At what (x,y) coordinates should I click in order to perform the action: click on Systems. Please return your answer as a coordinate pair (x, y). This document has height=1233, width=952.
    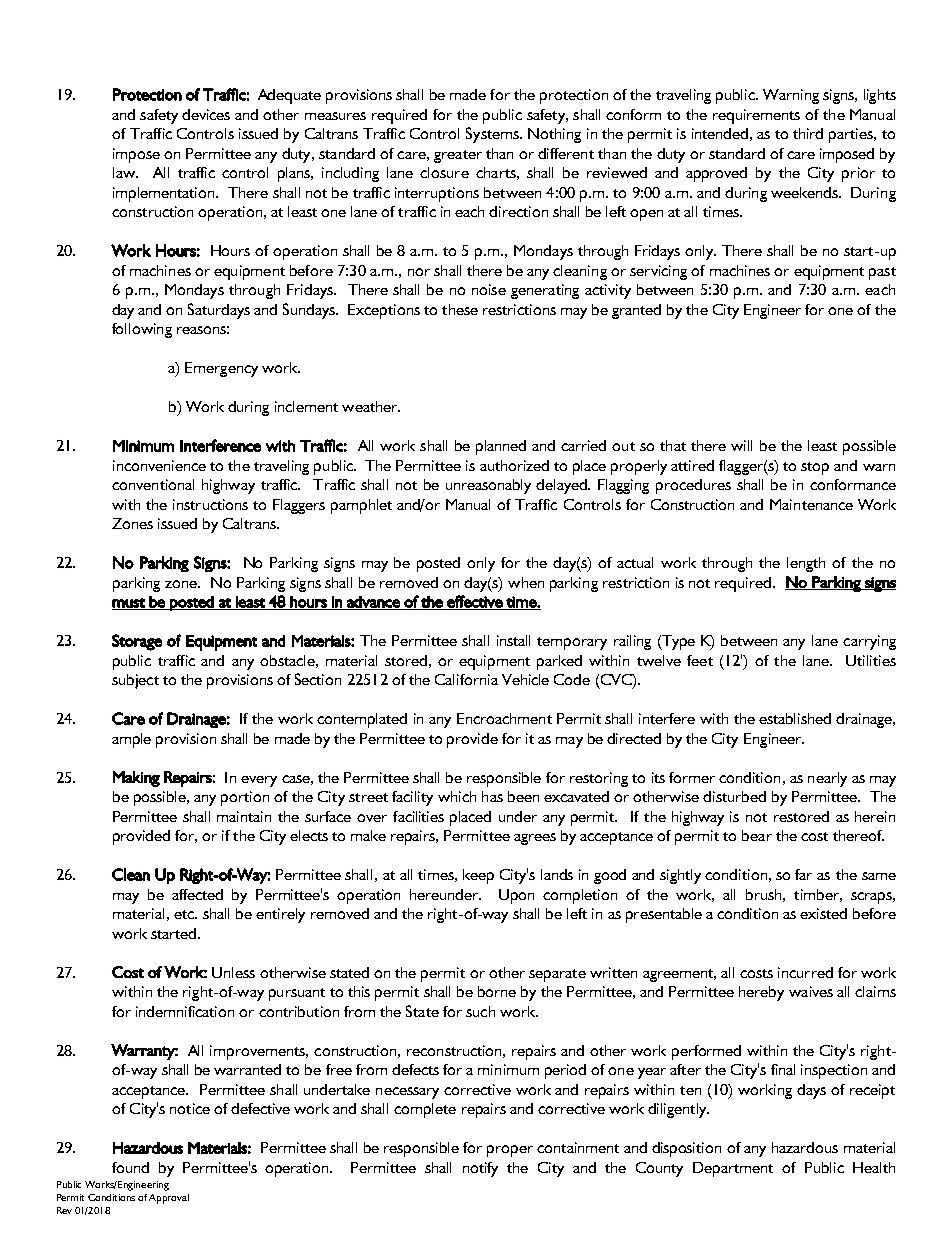
    Looking at the image, I should click on (493, 135).
